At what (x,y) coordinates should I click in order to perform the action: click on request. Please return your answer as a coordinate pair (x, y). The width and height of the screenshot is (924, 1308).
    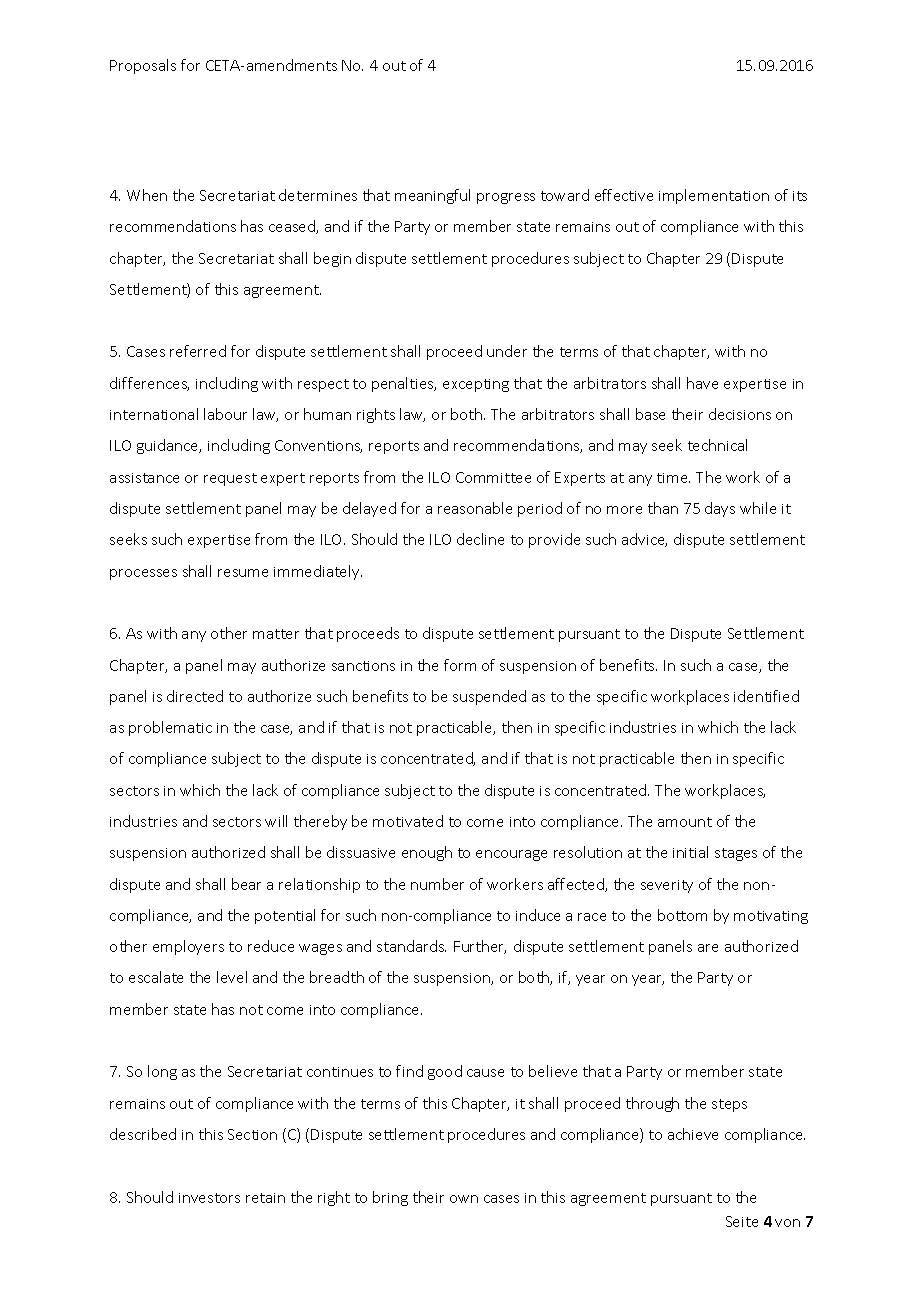
    Looking at the image, I should click on (230, 479).
